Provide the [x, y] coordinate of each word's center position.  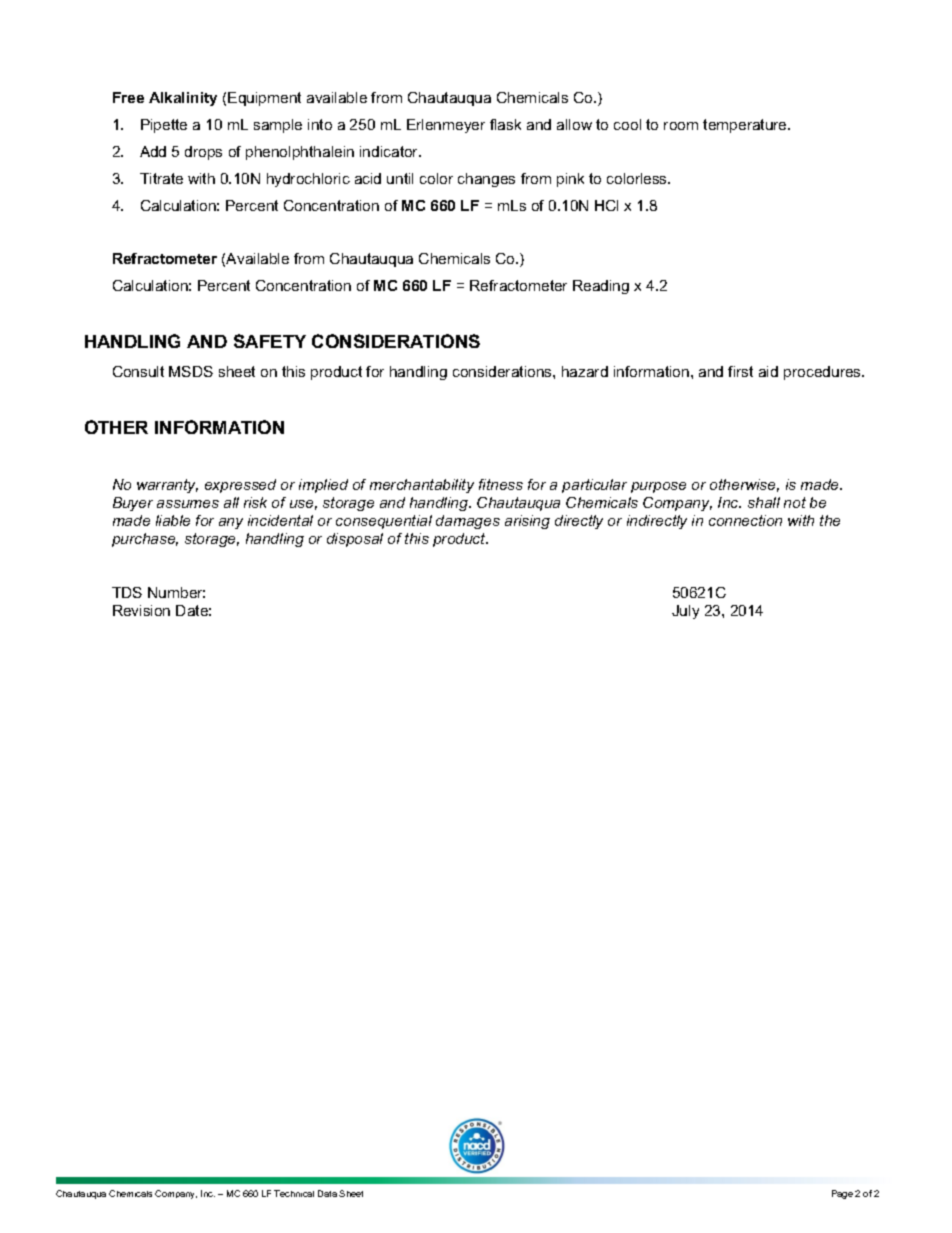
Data [327, 1193]
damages [468, 522]
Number [176, 592]
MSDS [191, 371]
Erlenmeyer [446, 126]
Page [842, 1194]
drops [203, 153]
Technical [294, 1193]
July [685, 612]
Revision [141, 610]
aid [768, 371]
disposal [355, 540]
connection [745, 520]
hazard [585, 371]
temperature [746, 126]
